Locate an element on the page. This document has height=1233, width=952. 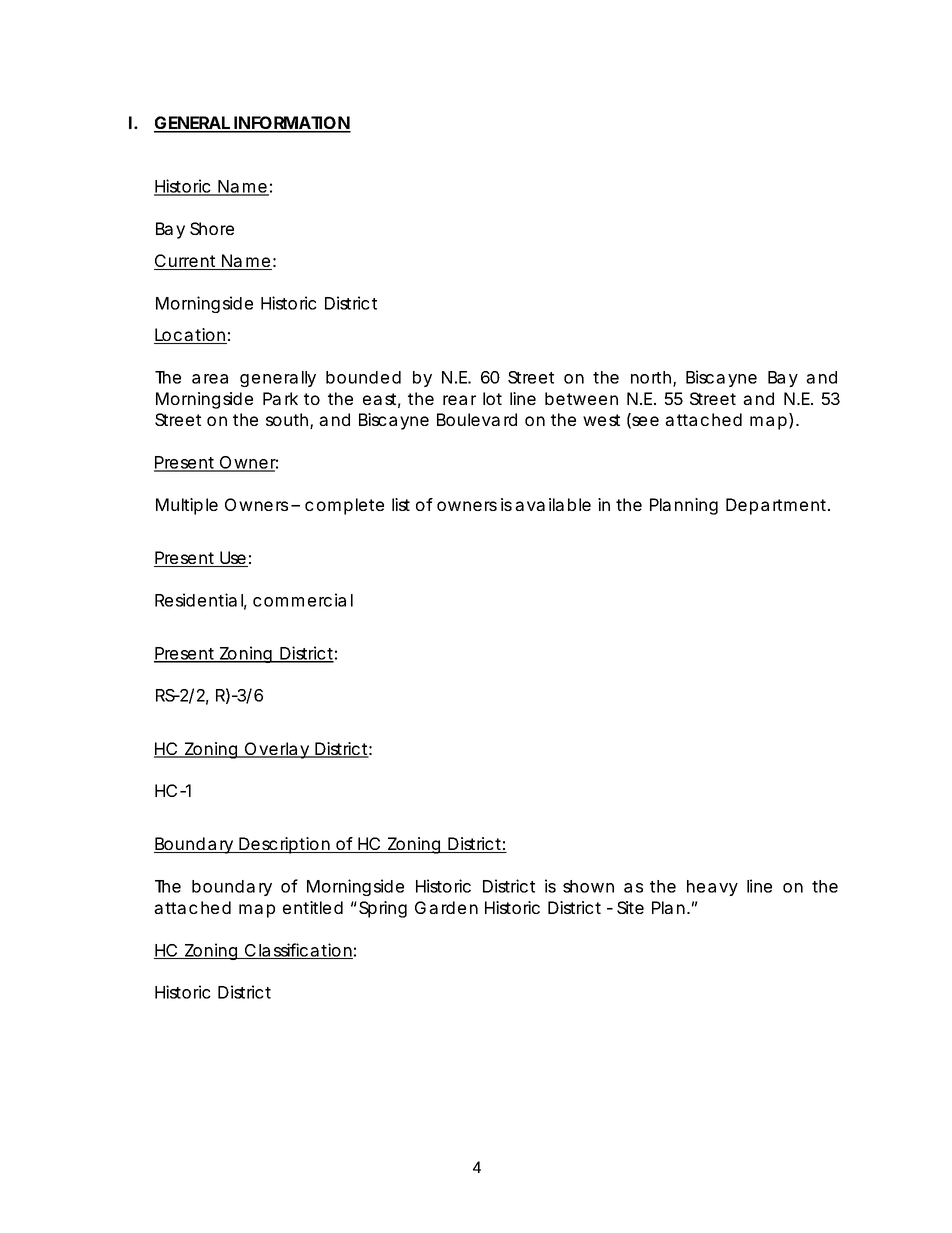
Spring is located at coordinates (383, 909).
